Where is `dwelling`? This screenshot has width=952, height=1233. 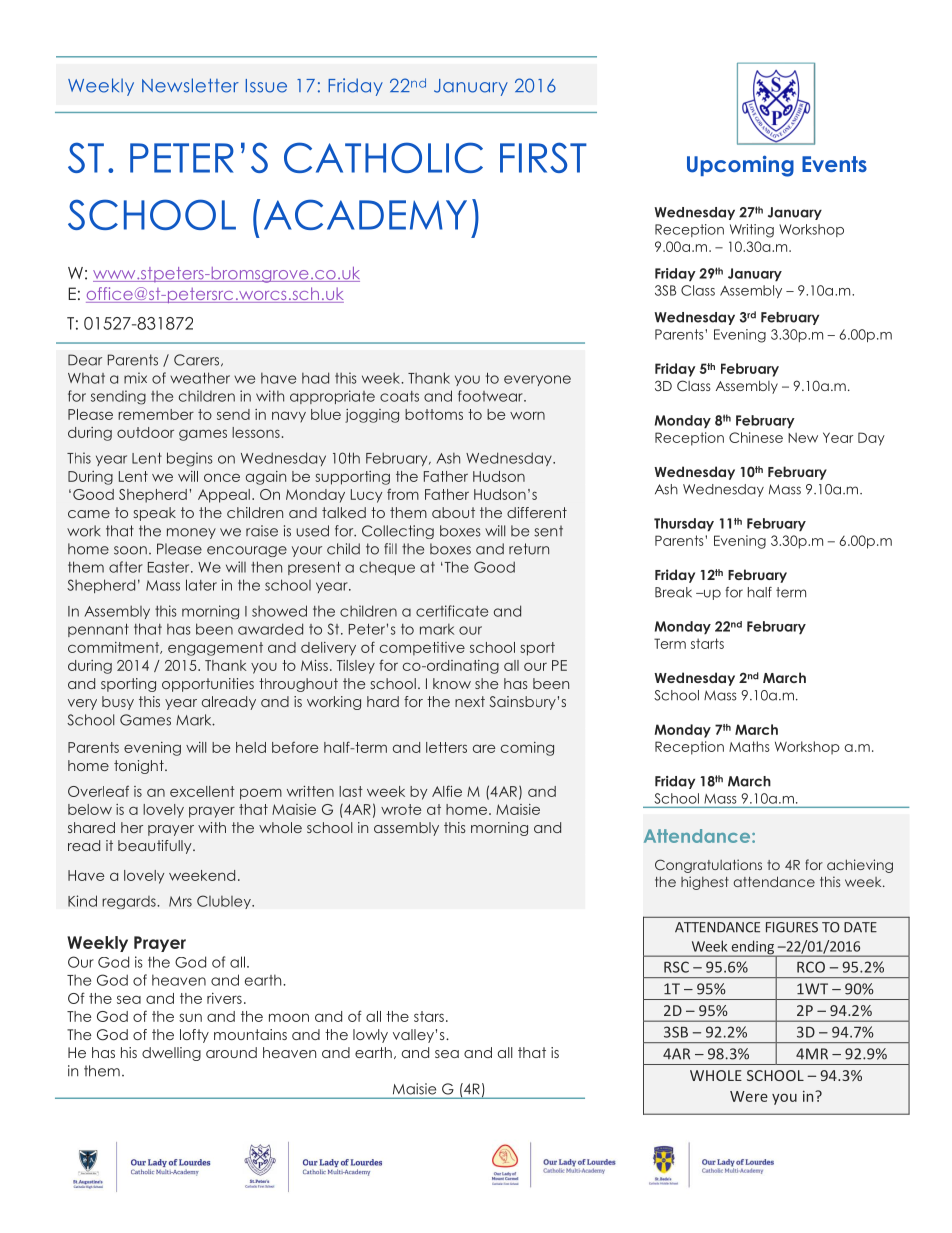 dwelling is located at coordinates (171, 1054).
